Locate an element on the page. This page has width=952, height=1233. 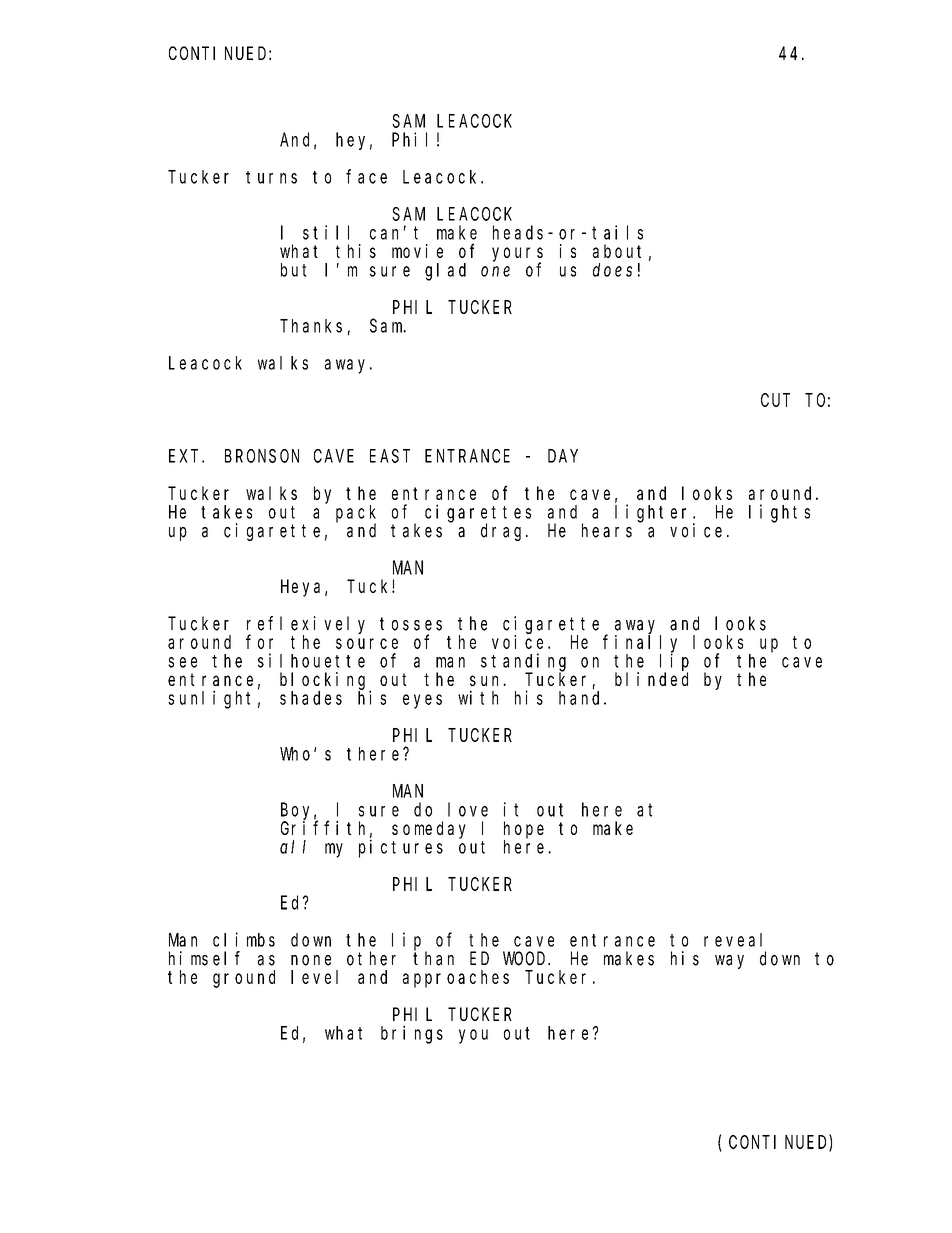
BRONSON is located at coordinates (262, 456).
